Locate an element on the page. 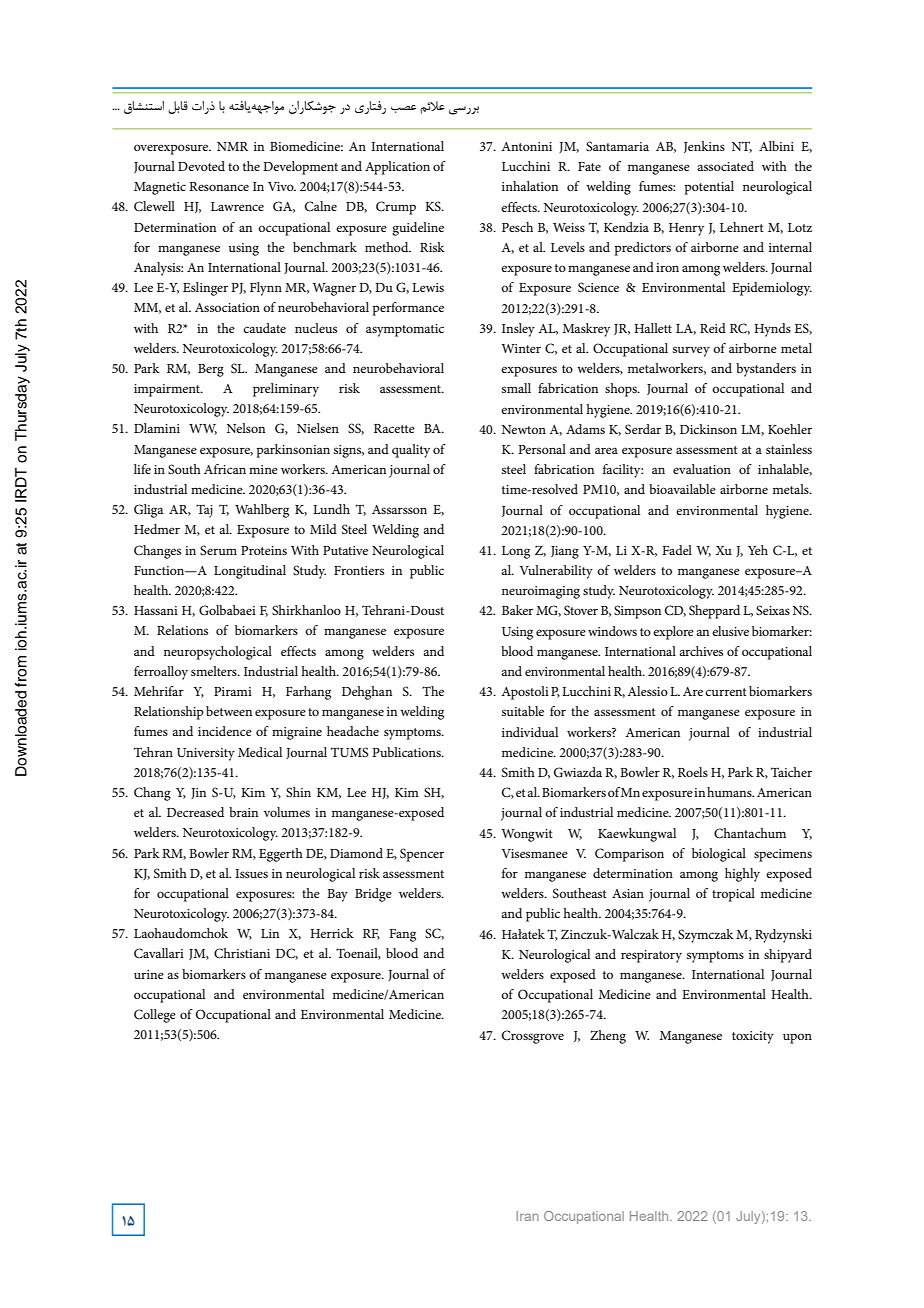  toxicity is located at coordinates (753, 1037).
